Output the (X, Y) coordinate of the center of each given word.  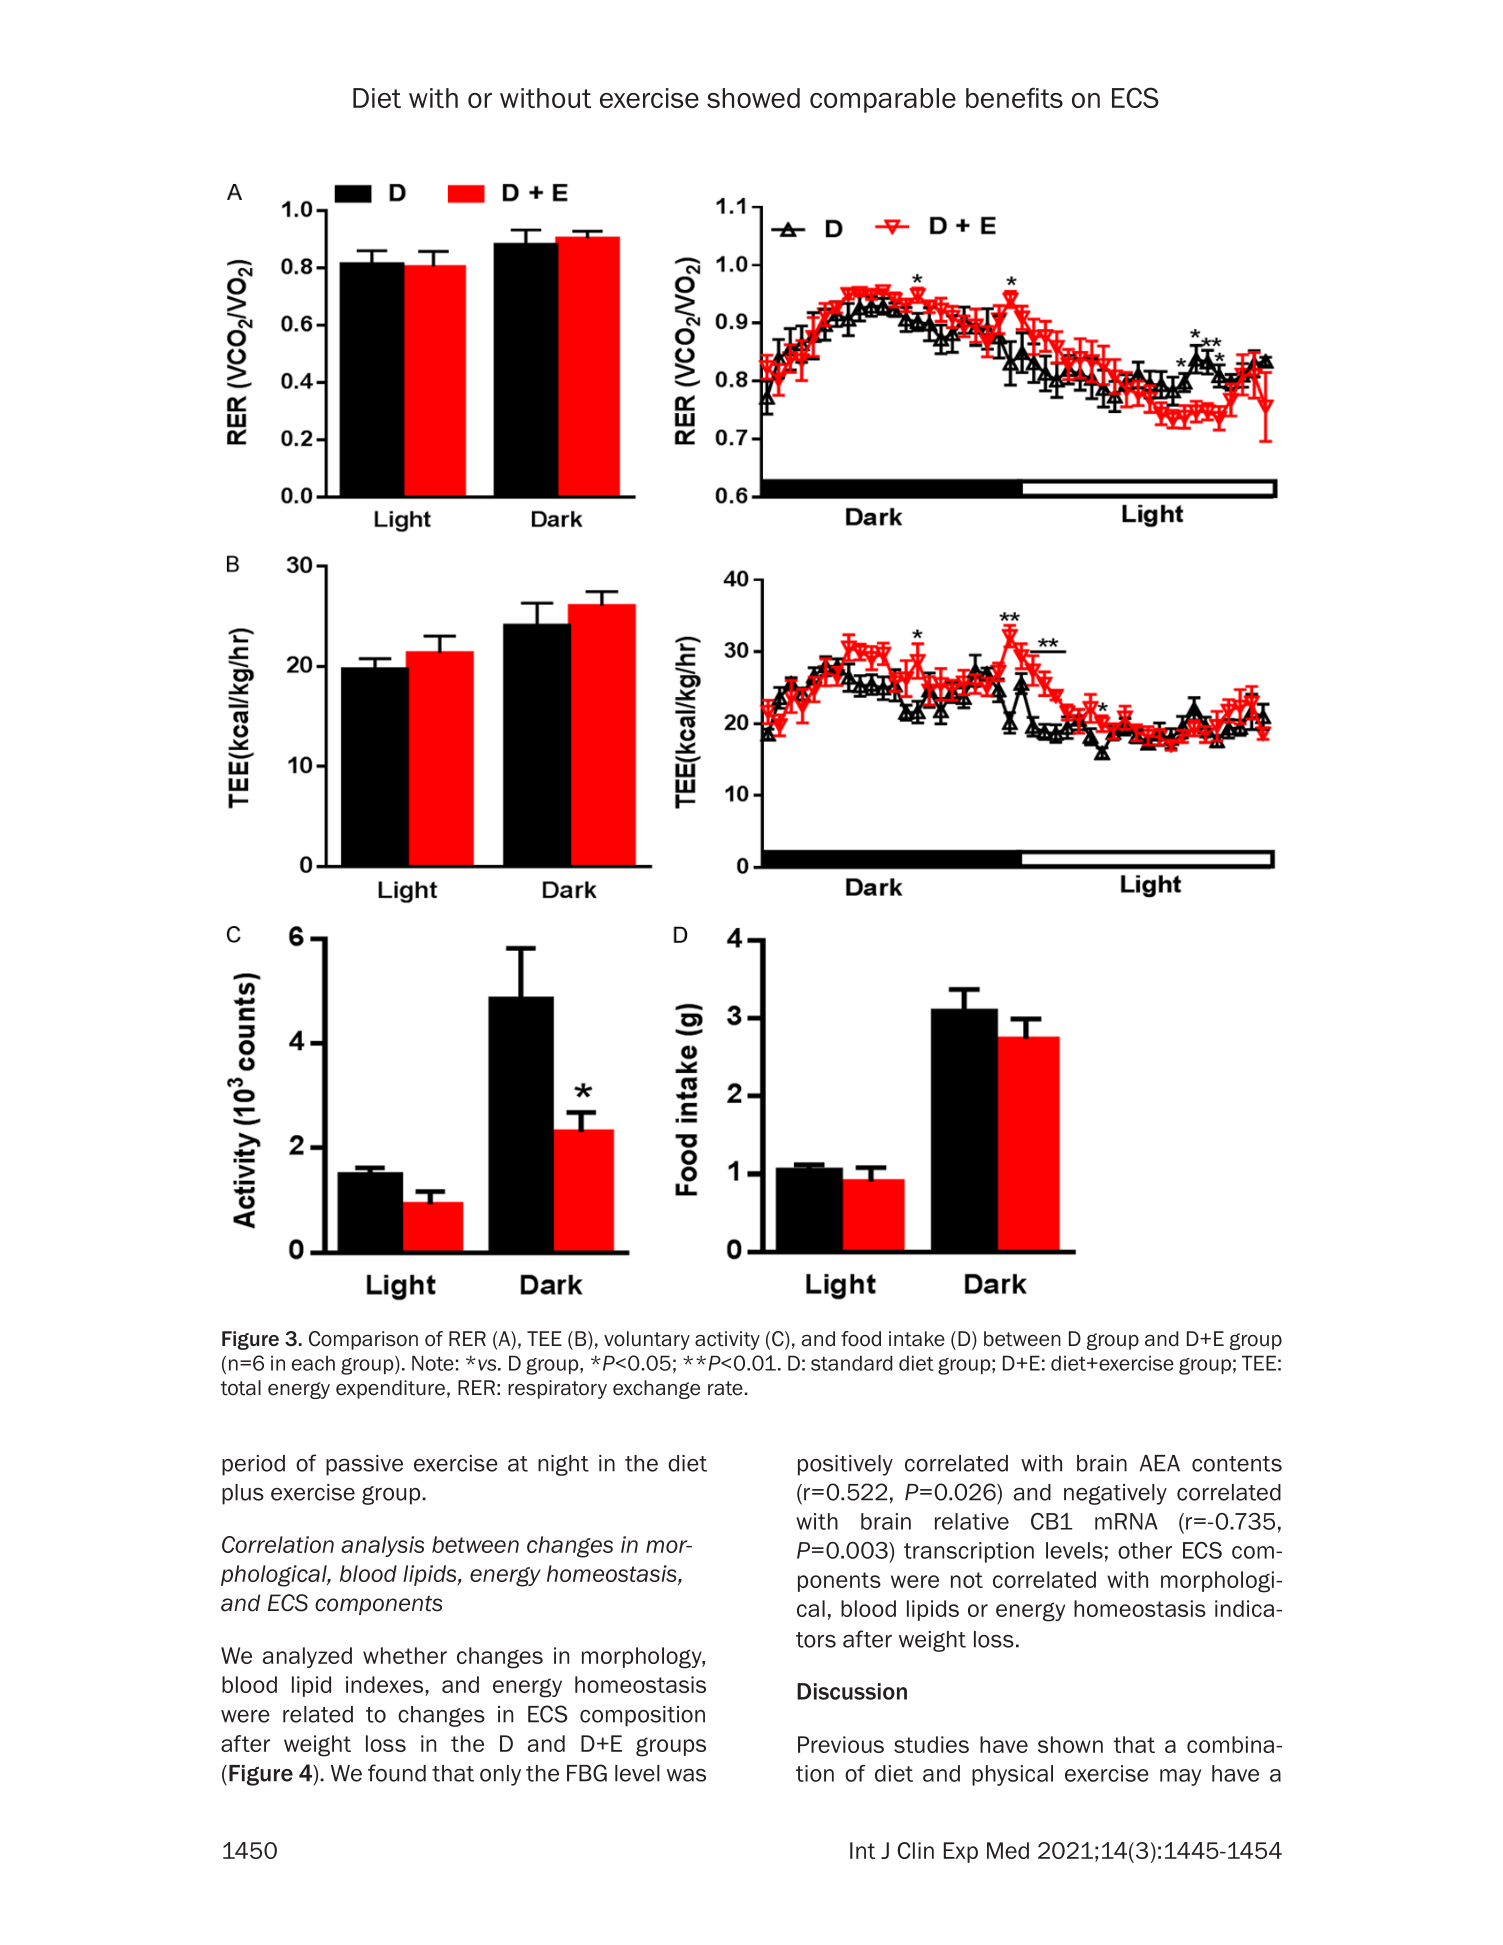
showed (753, 98)
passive (364, 1465)
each (313, 1363)
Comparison (363, 1340)
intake (917, 1339)
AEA (1160, 1463)
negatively (1115, 1494)
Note (433, 1363)
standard (852, 1363)
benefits (1014, 97)
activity (727, 1340)
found (397, 1773)
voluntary (647, 1340)
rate (725, 1388)
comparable (883, 100)
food (861, 1339)
